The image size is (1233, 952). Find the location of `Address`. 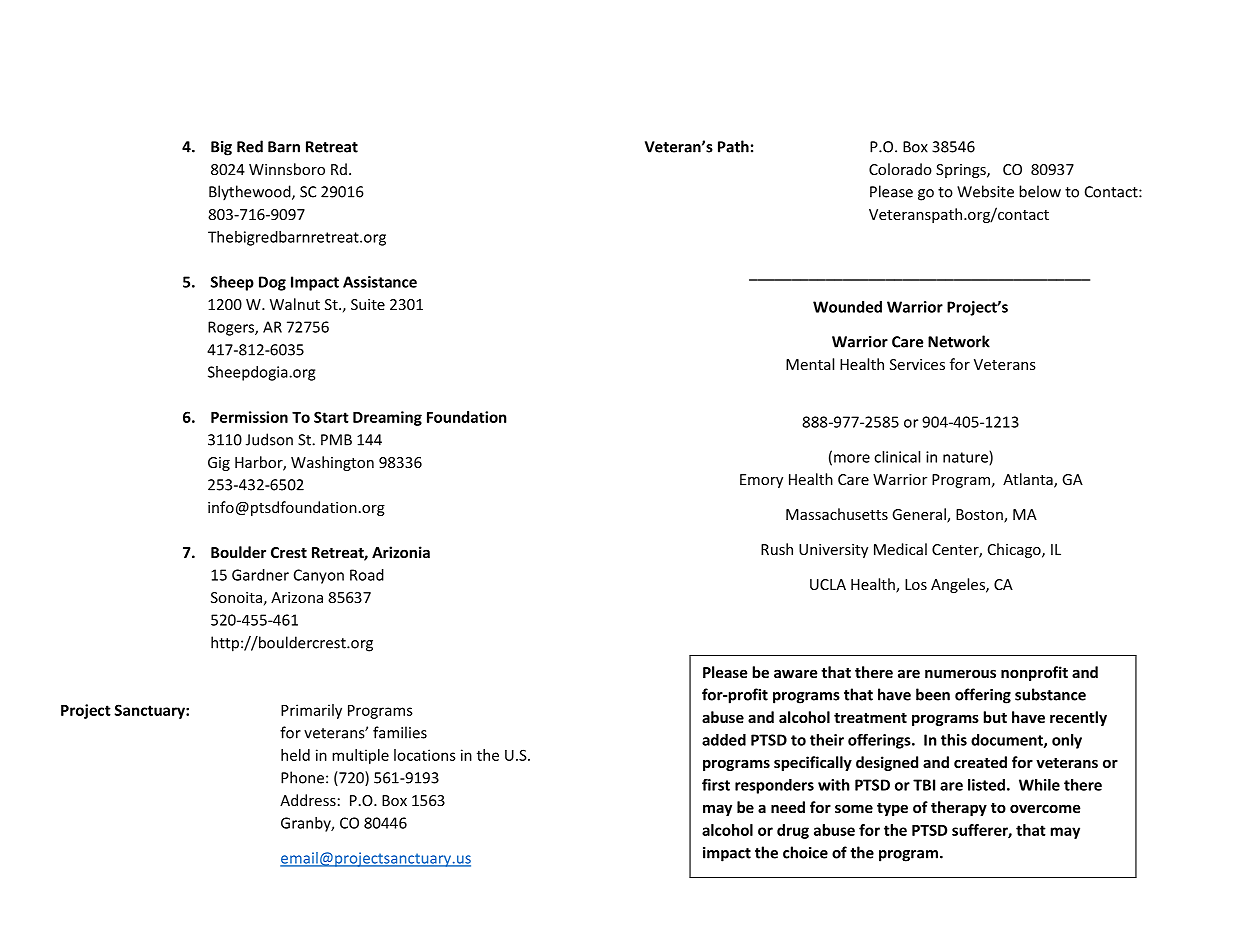

Address is located at coordinates (308, 800).
